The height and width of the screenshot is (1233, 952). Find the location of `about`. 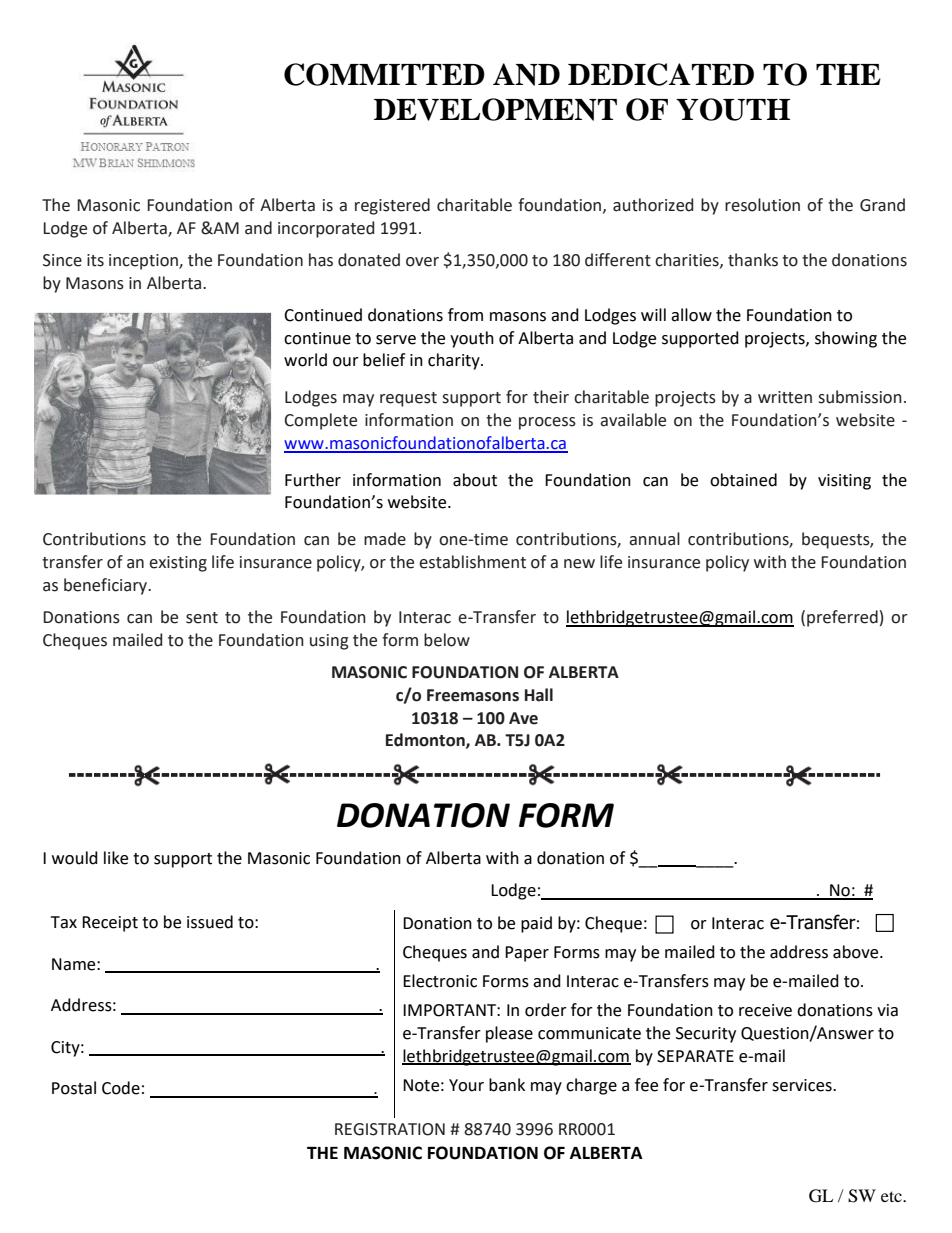

about is located at coordinates (475, 480).
